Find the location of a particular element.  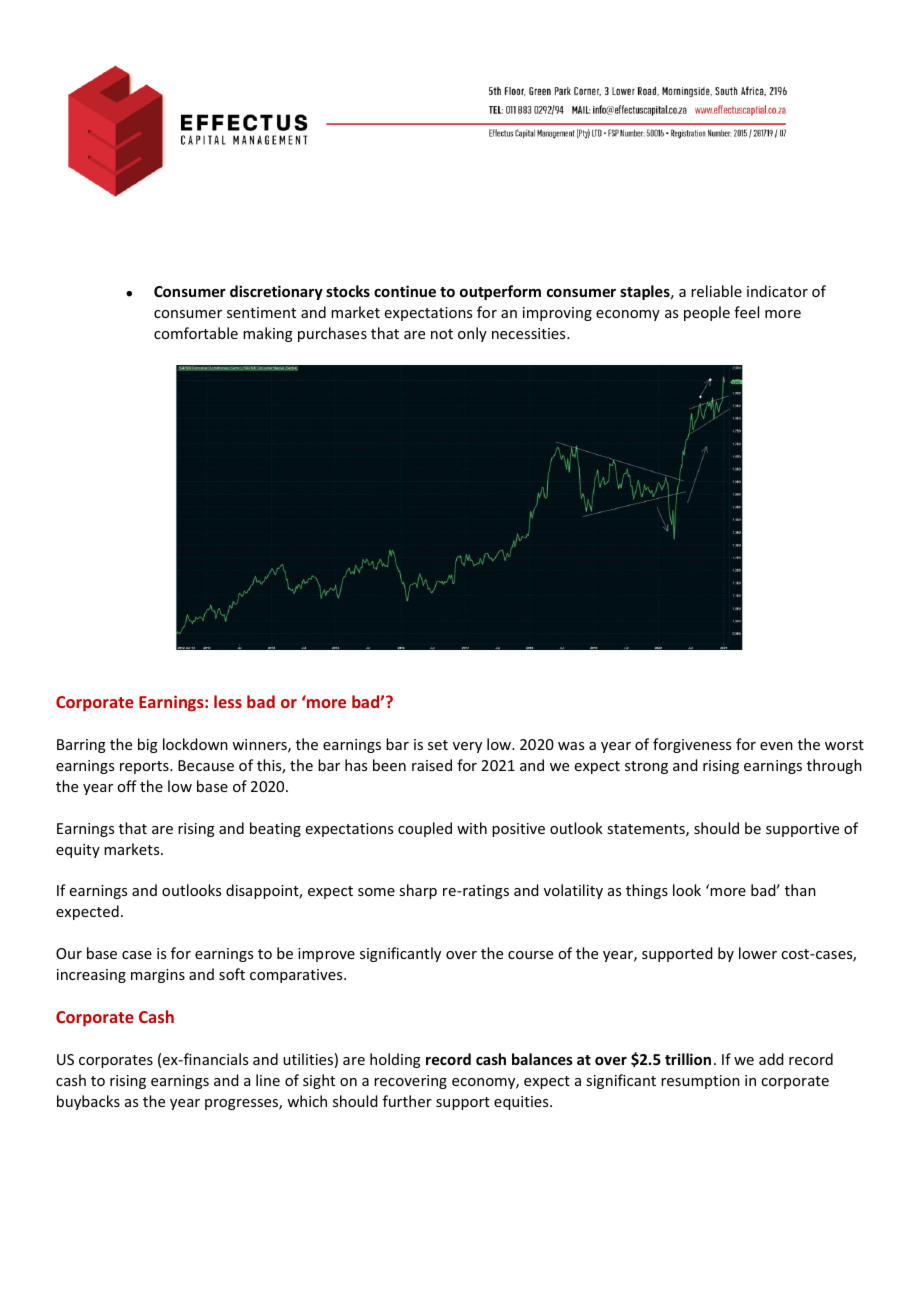

people is located at coordinates (707, 313).
